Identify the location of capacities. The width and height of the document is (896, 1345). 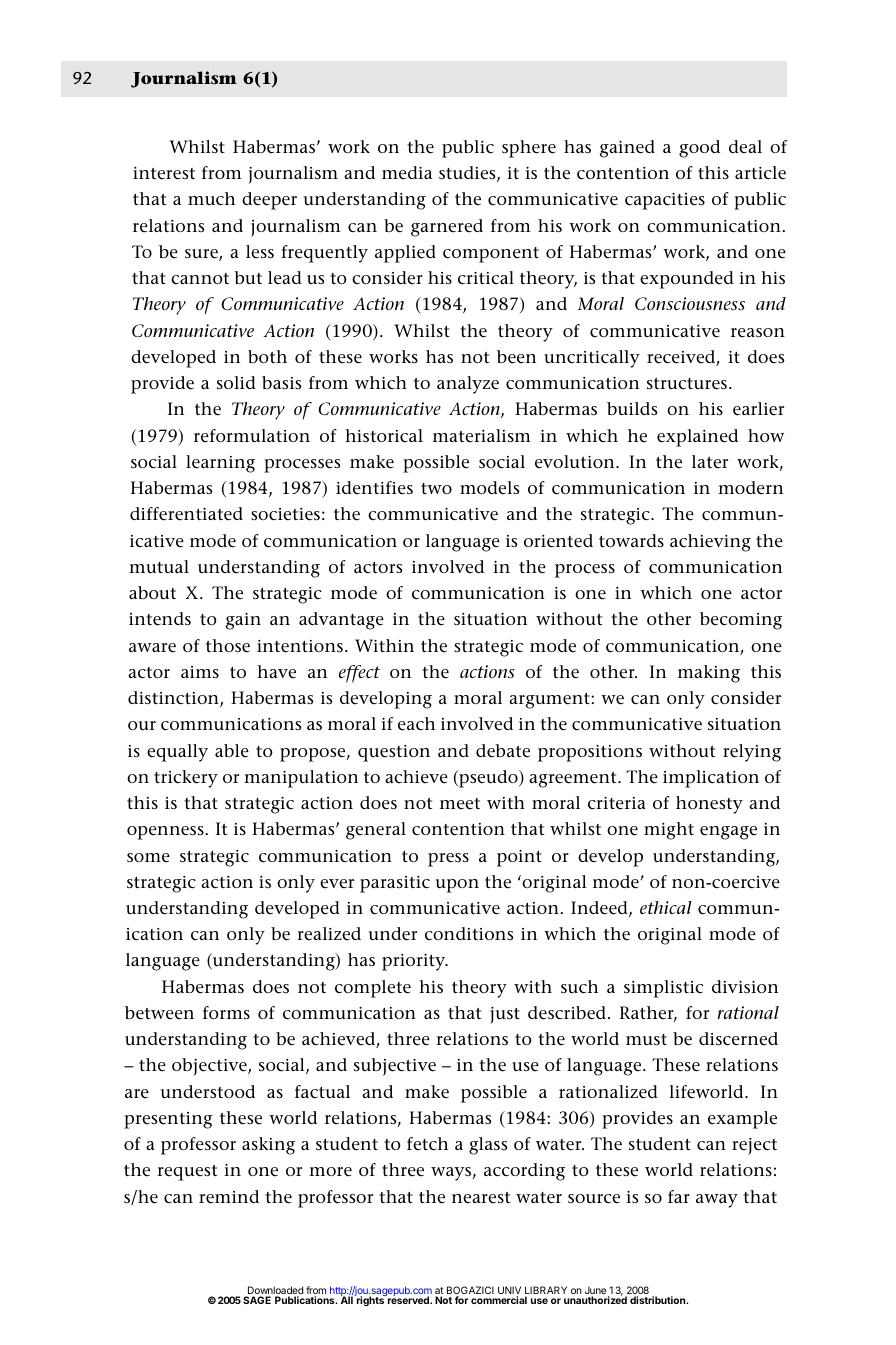
(665, 201).
